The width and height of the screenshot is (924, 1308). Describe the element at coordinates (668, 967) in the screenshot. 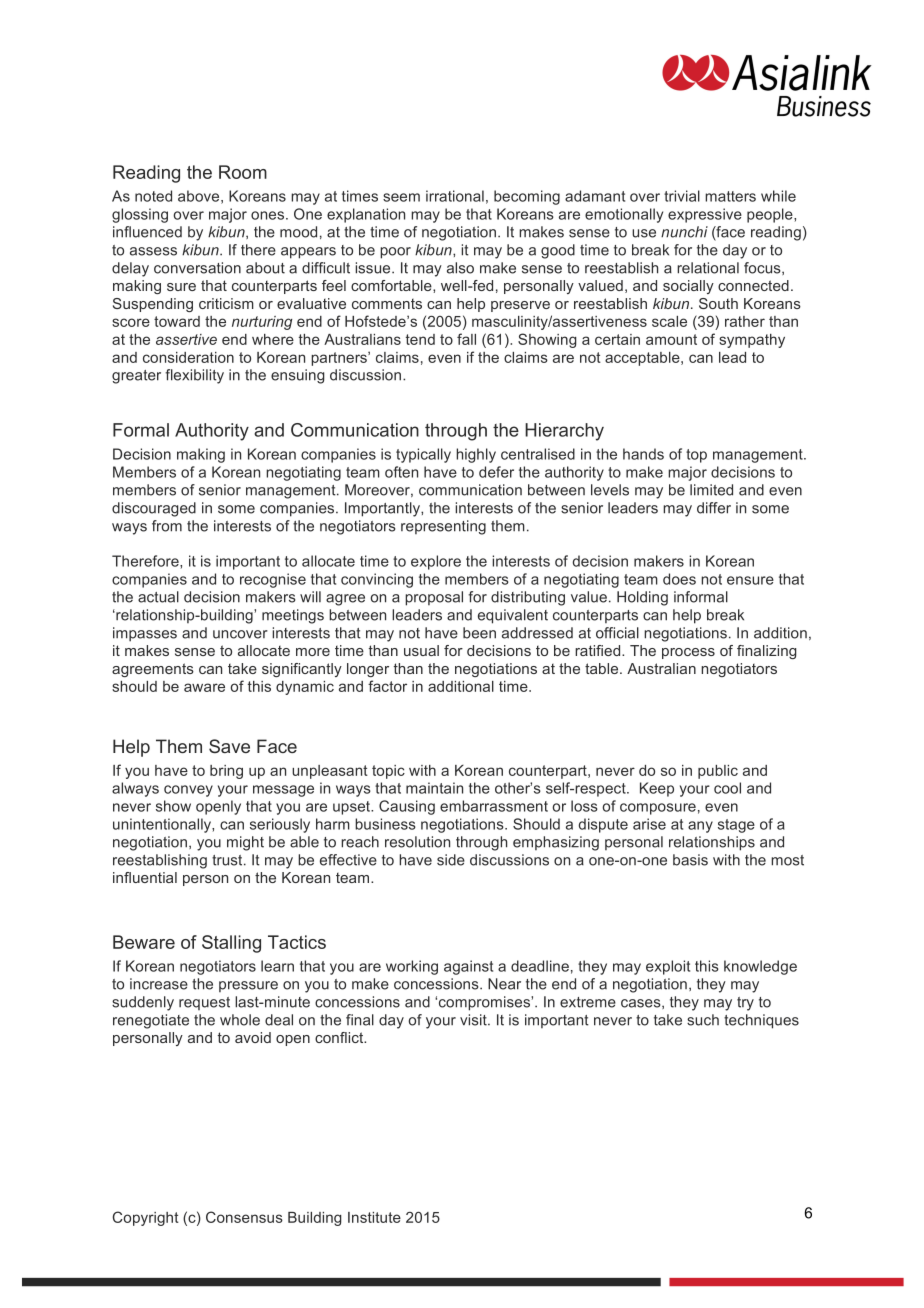

I see `exploit` at that location.
